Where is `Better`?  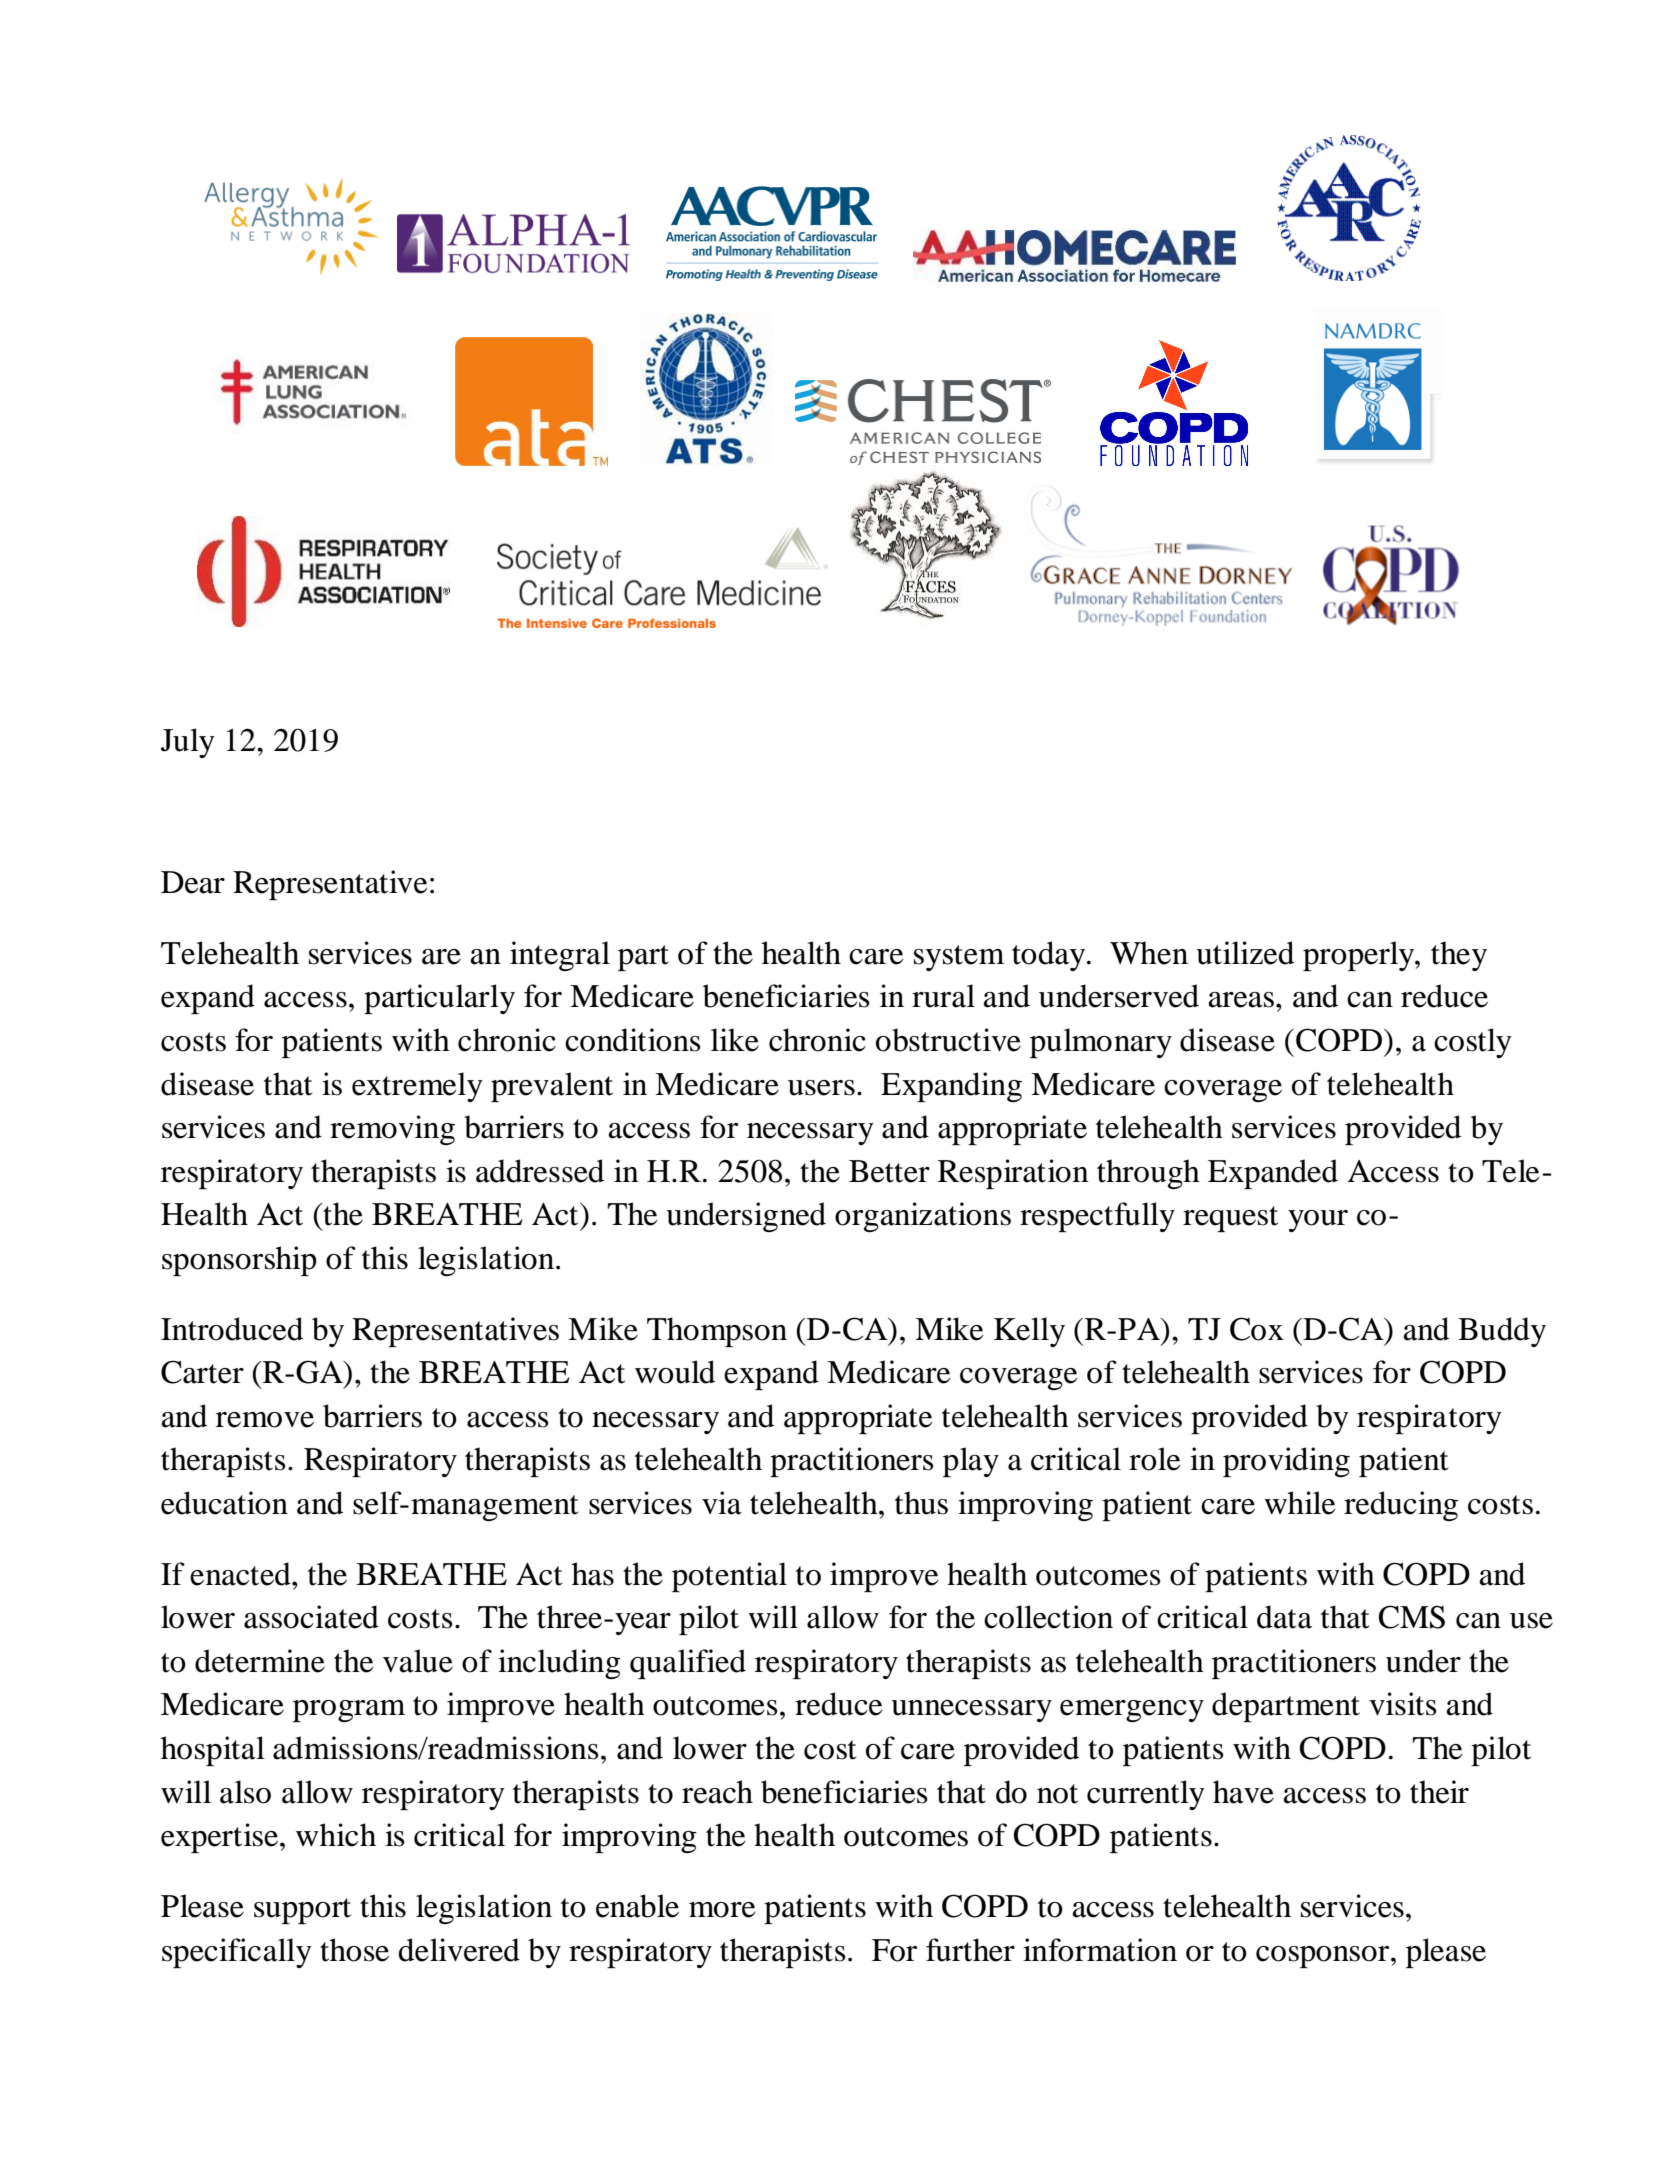
Better is located at coordinates (889, 1171).
